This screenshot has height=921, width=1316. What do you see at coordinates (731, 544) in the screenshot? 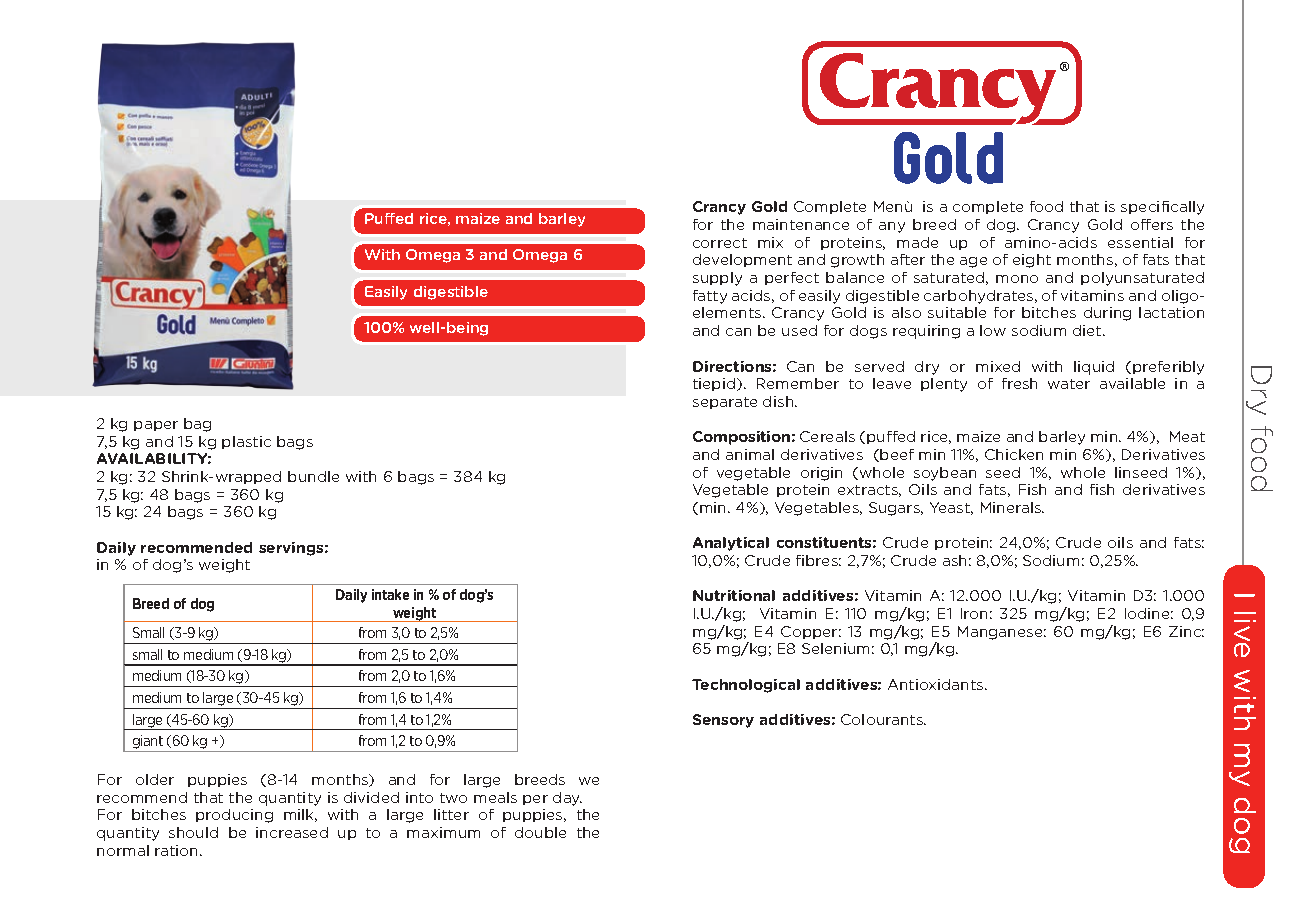
I see `Analytical` at bounding box center [731, 544].
